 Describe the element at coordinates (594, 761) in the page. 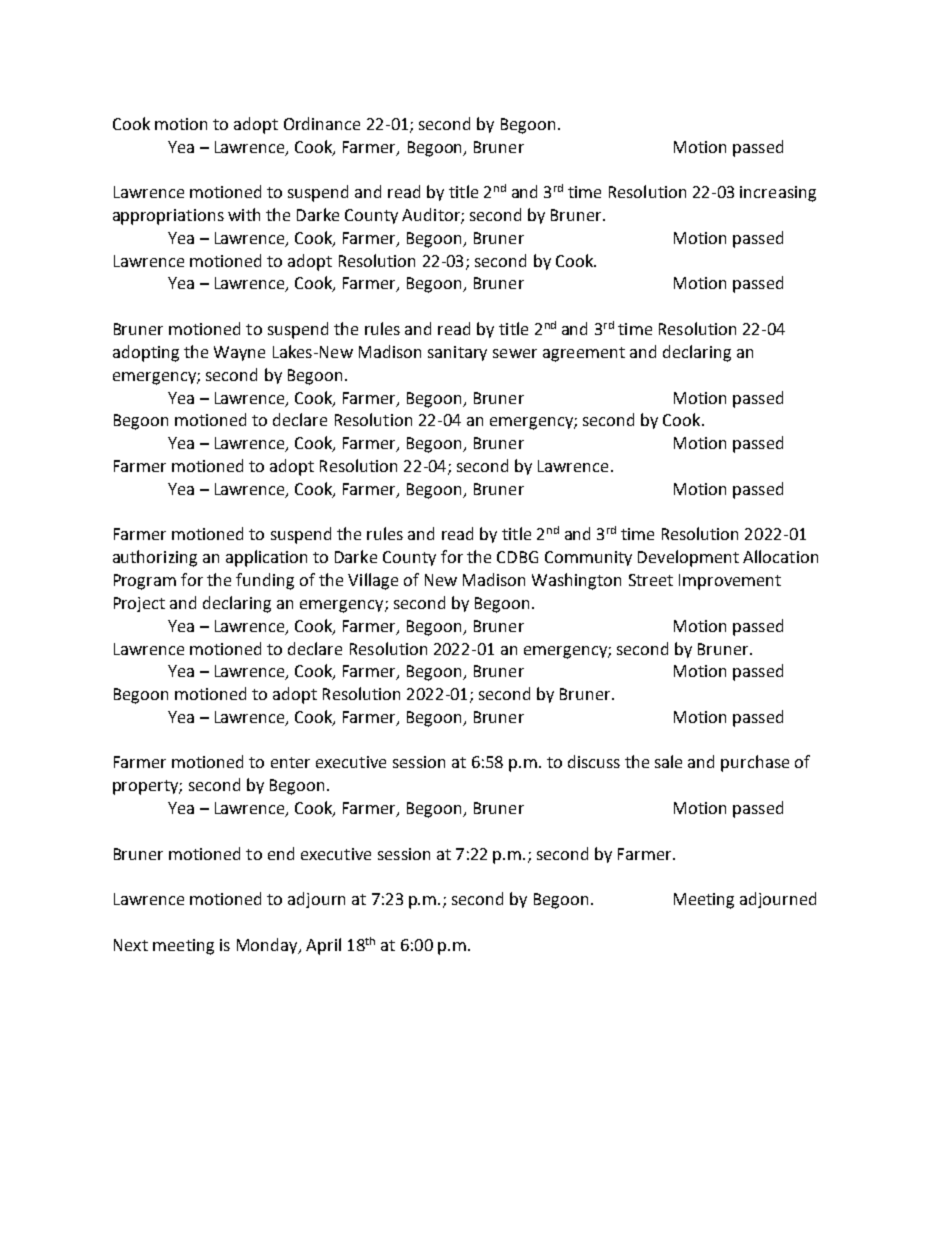

I see `discuss` at that location.
